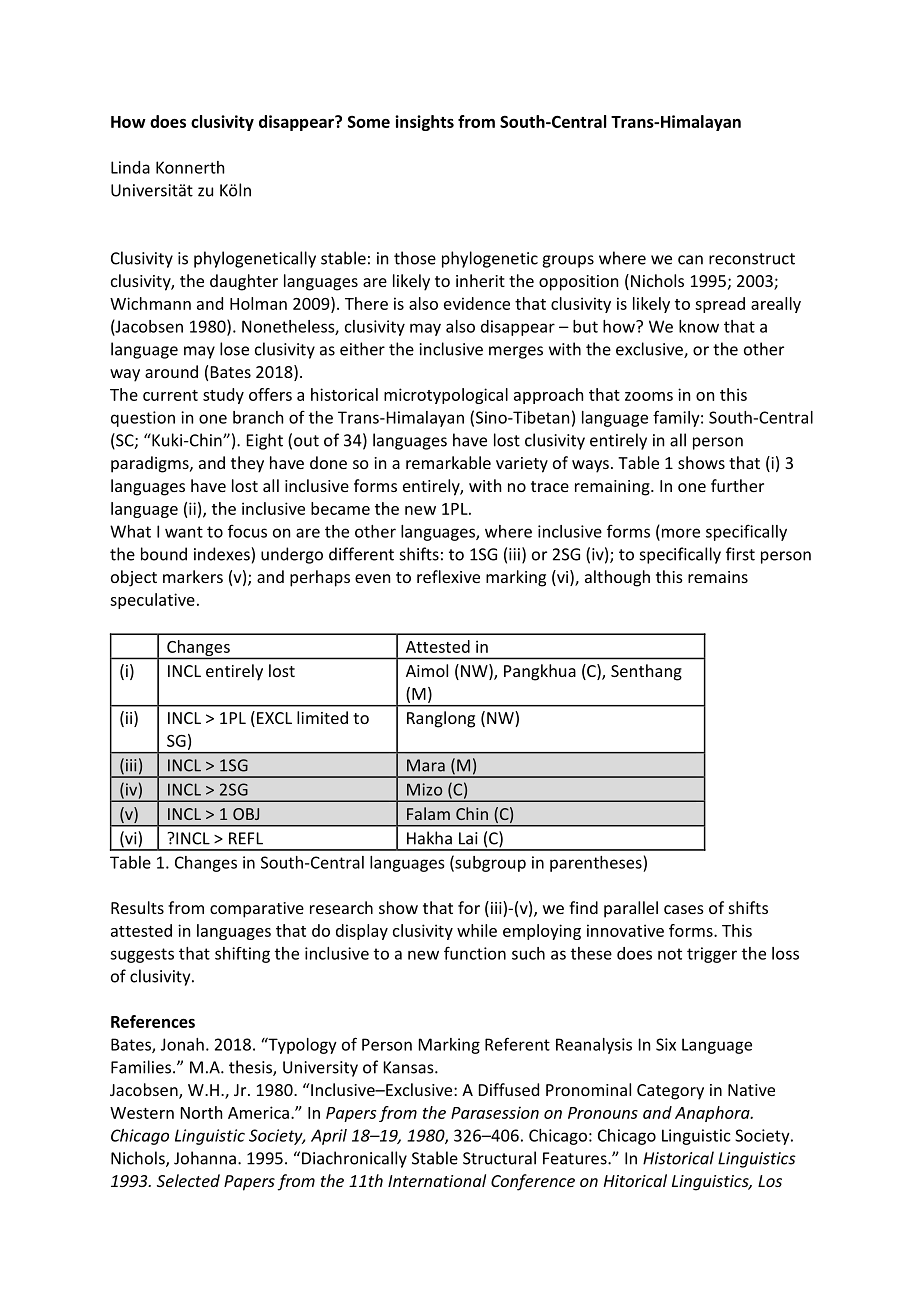 The width and height of the screenshot is (924, 1308). I want to click on Linda, so click(130, 167).
